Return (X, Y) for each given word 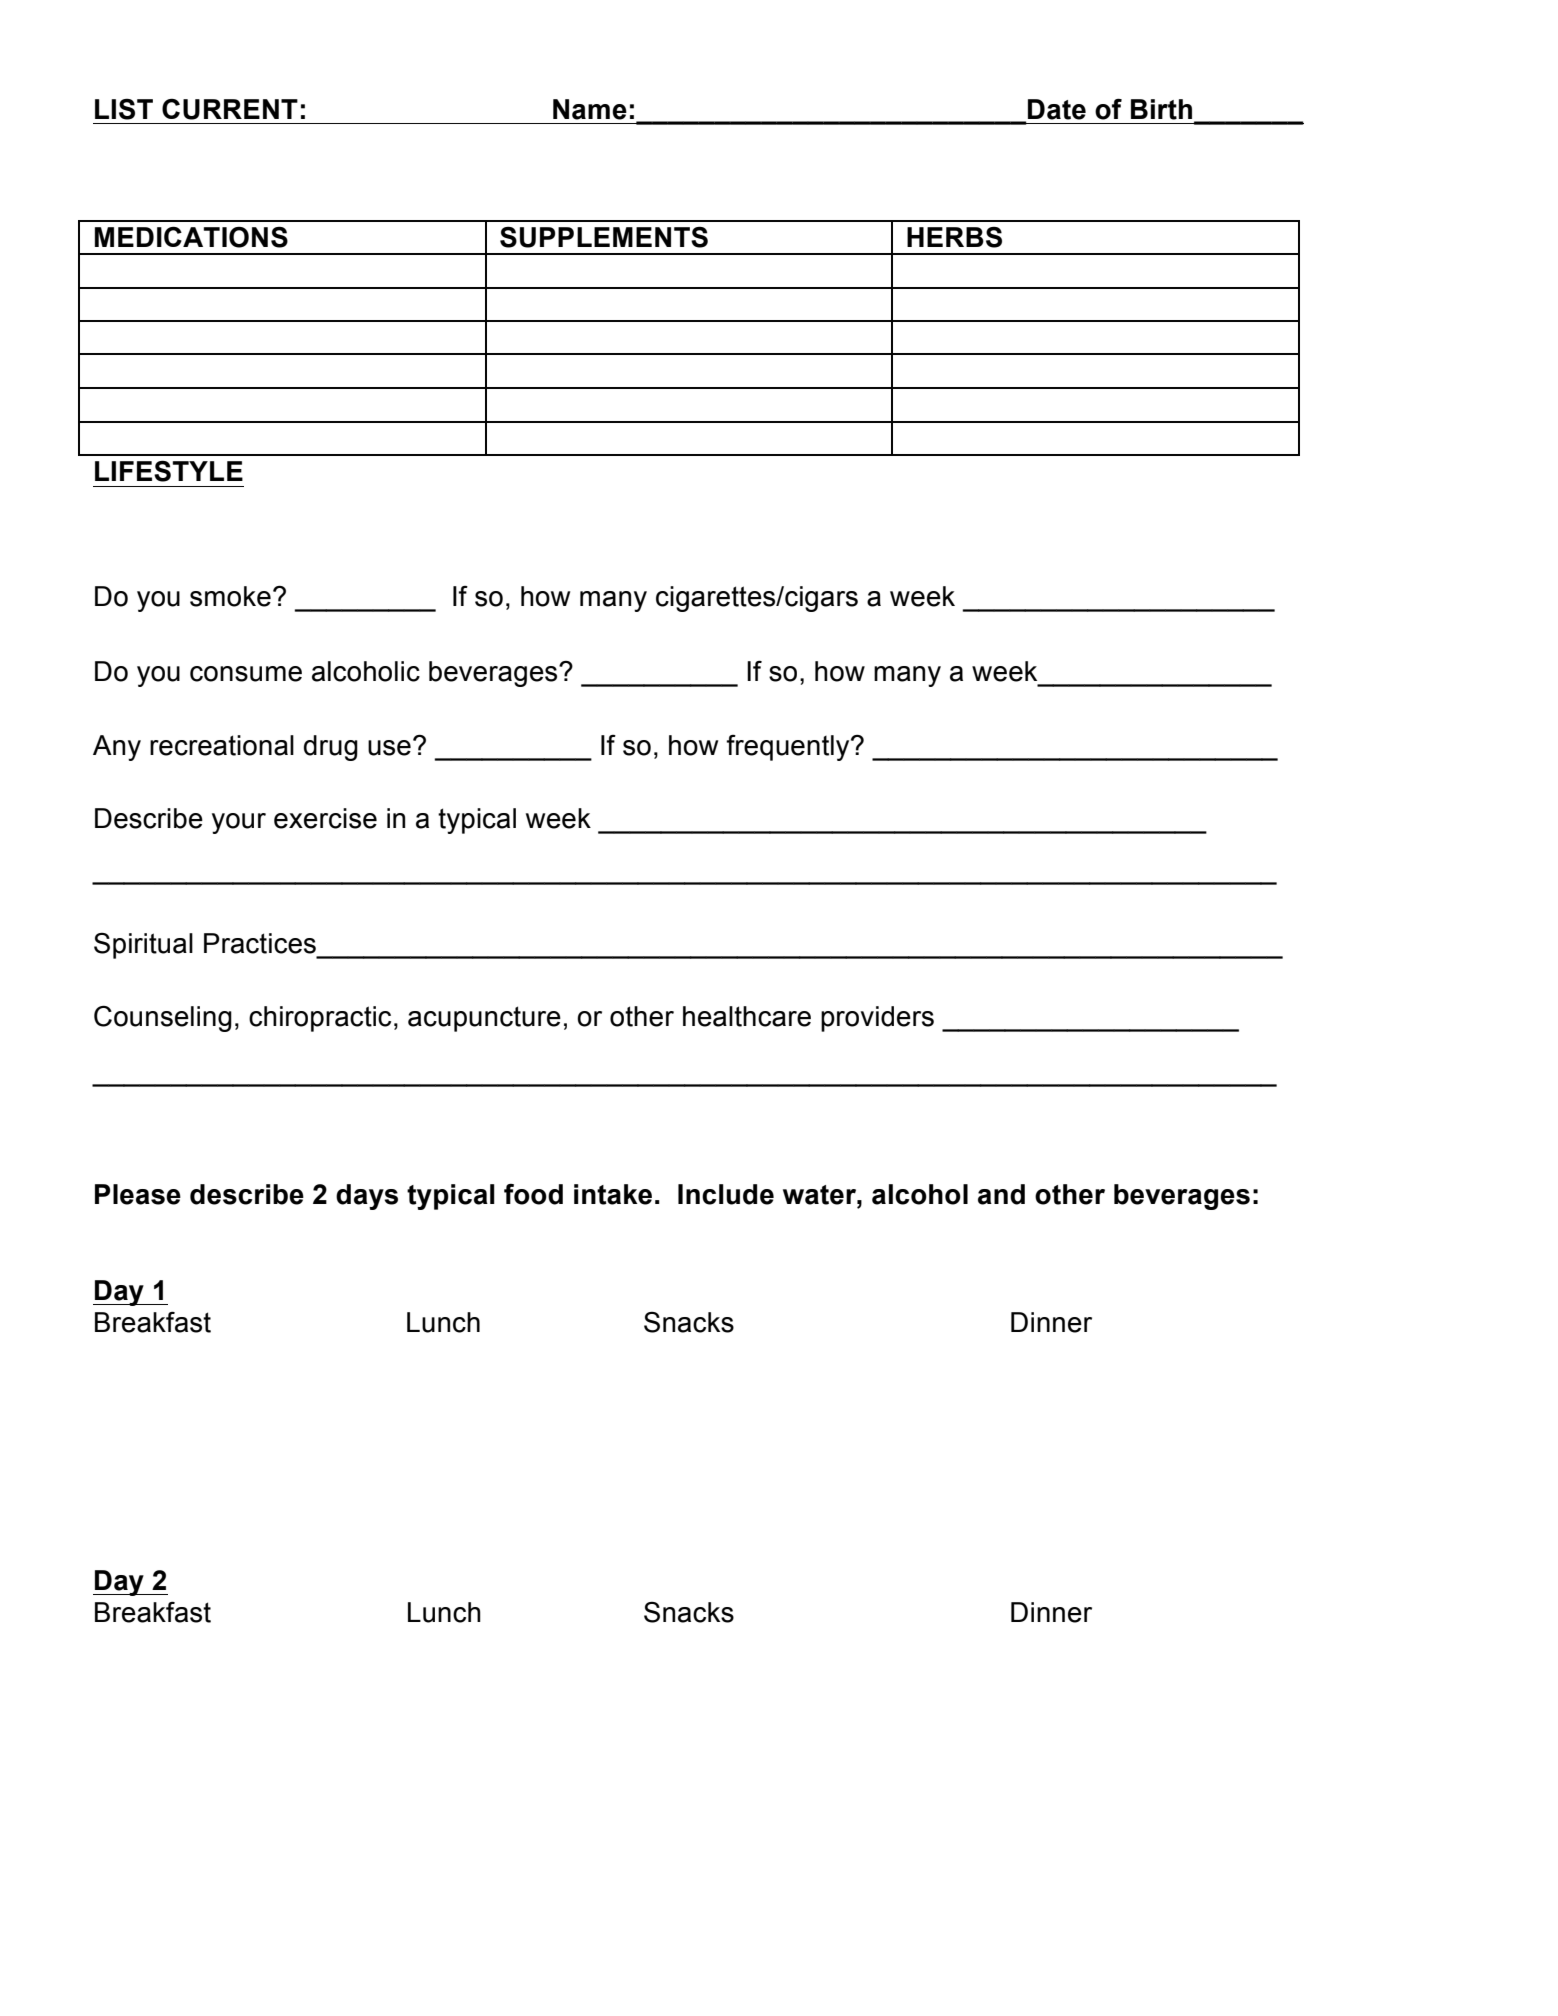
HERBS (954, 237)
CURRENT (230, 109)
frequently (789, 748)
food (533, 1194)
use (389, 748)
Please (138, 1194)
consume (246, 674)
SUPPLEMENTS (604, 237)
